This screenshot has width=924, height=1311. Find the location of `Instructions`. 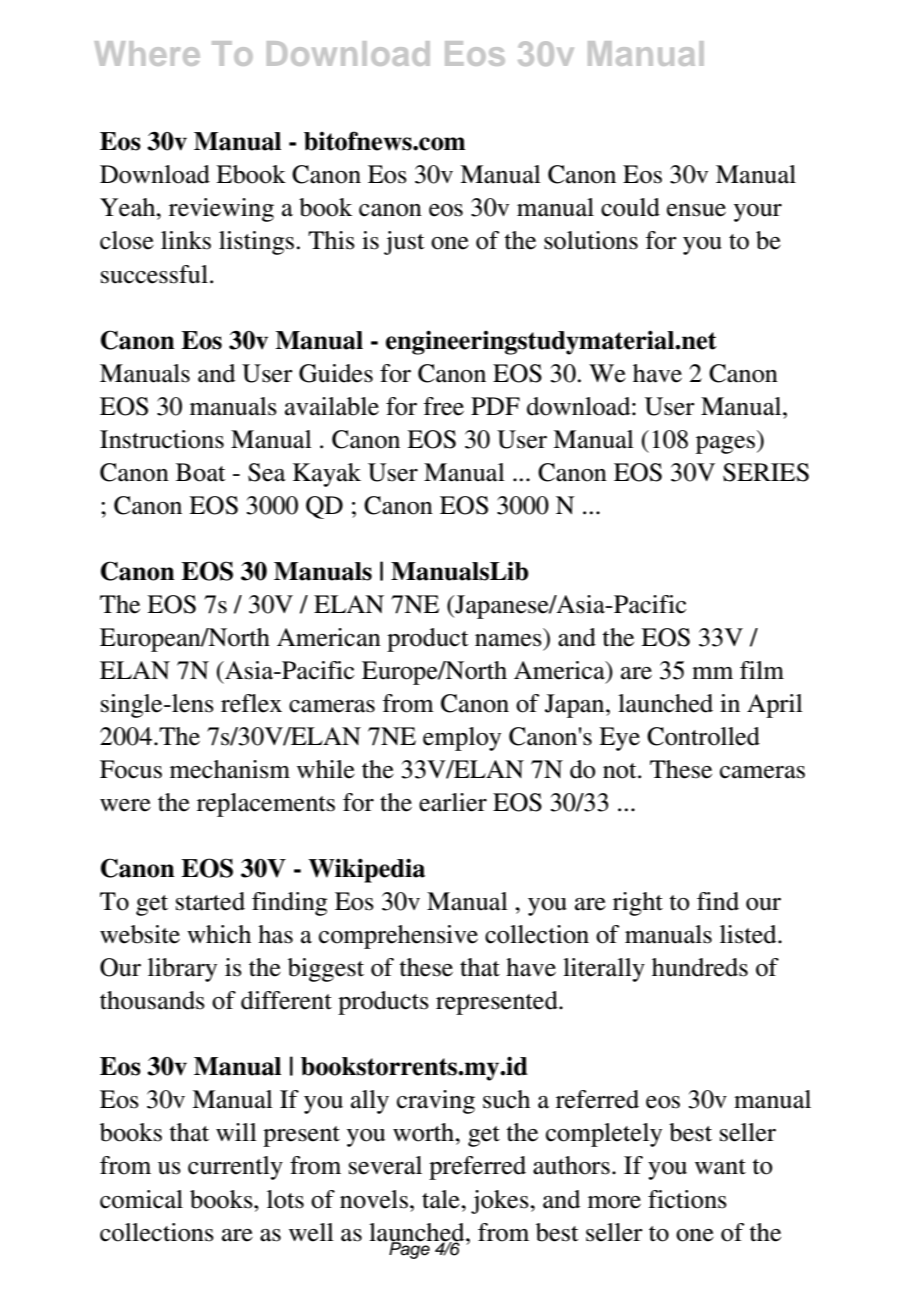

Instructions is located at coordinates (162, 439).
